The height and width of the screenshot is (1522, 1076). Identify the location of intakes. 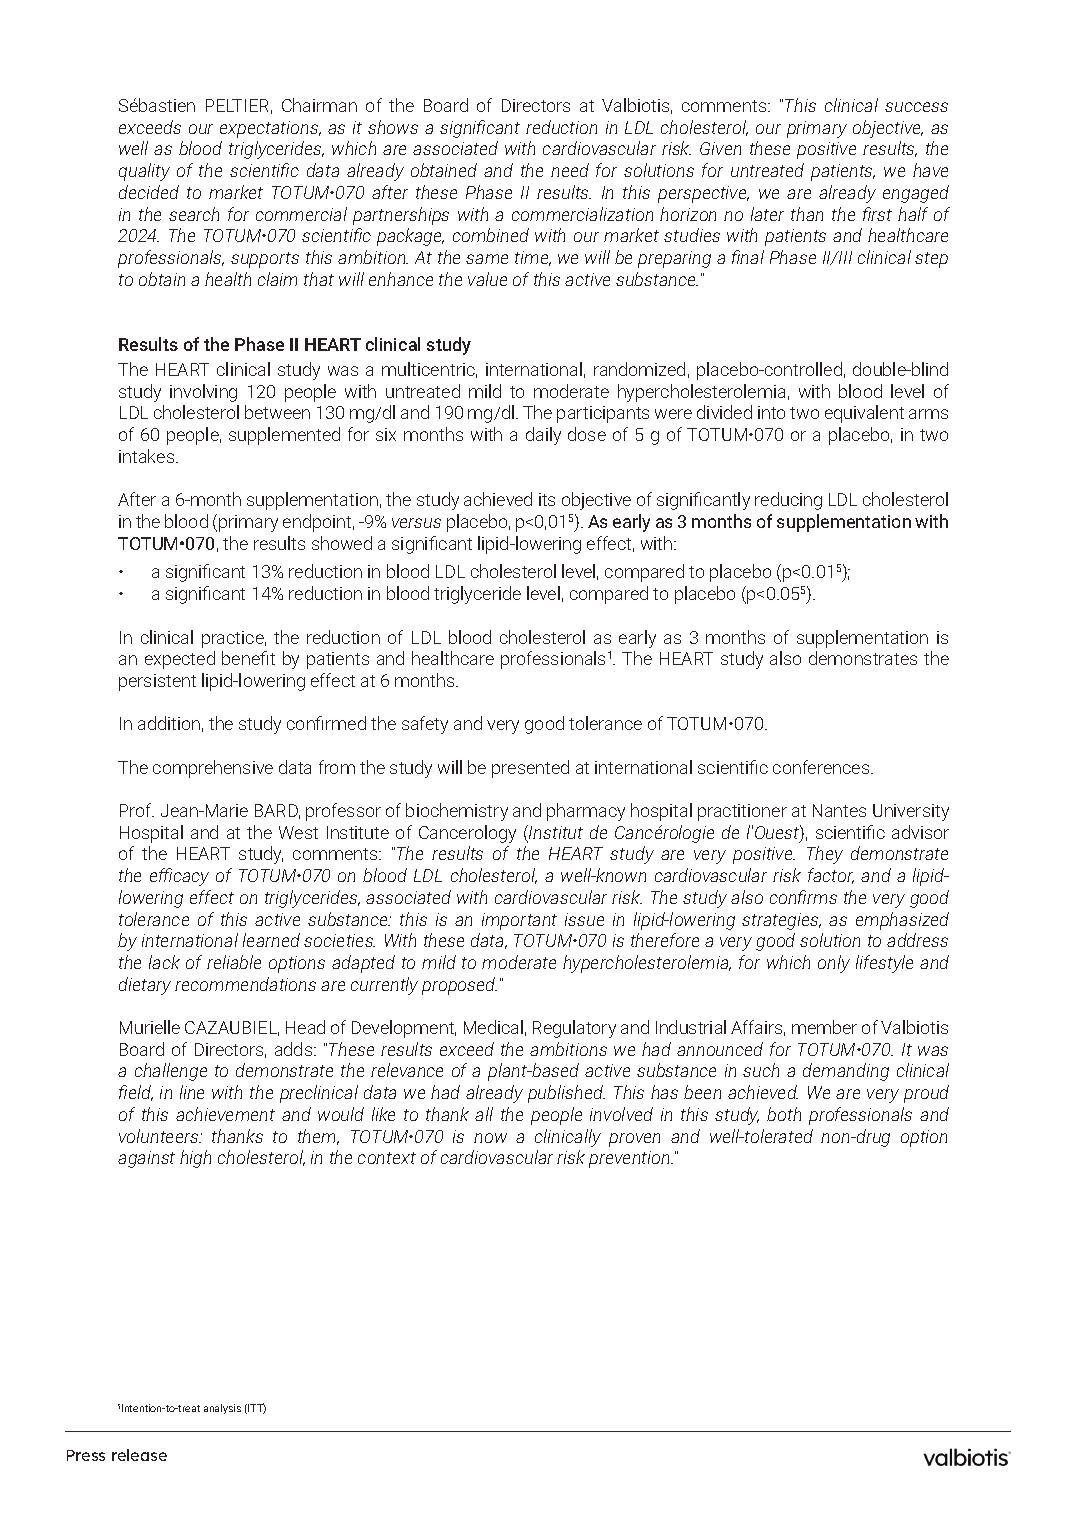
(148, 456).
